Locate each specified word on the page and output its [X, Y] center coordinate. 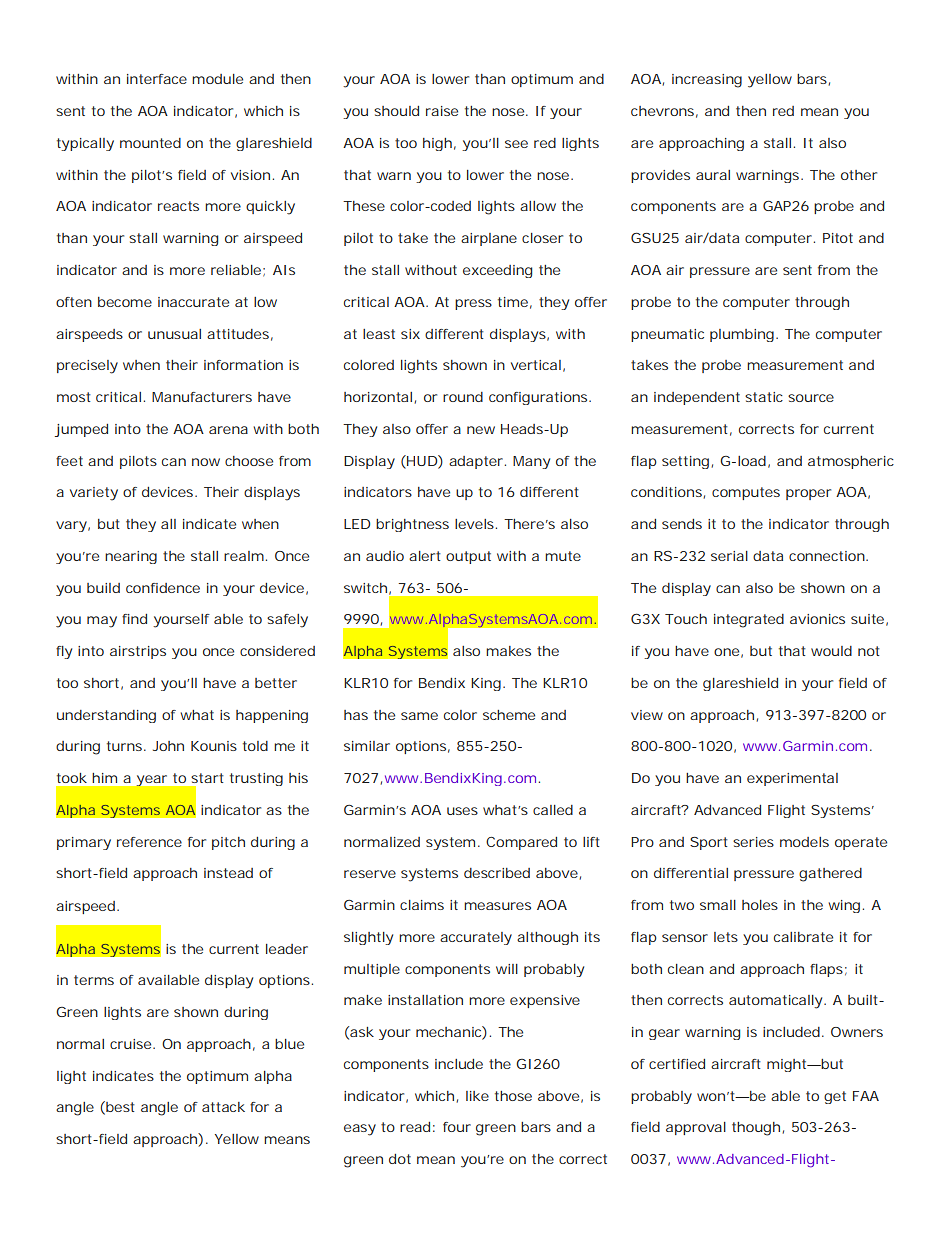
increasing [707, 81]
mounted [150, 143]
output [468, 557]
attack [223, 1107]
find [134, 619]
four [457, 1127]
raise [442, 111]
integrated [749, 621]
